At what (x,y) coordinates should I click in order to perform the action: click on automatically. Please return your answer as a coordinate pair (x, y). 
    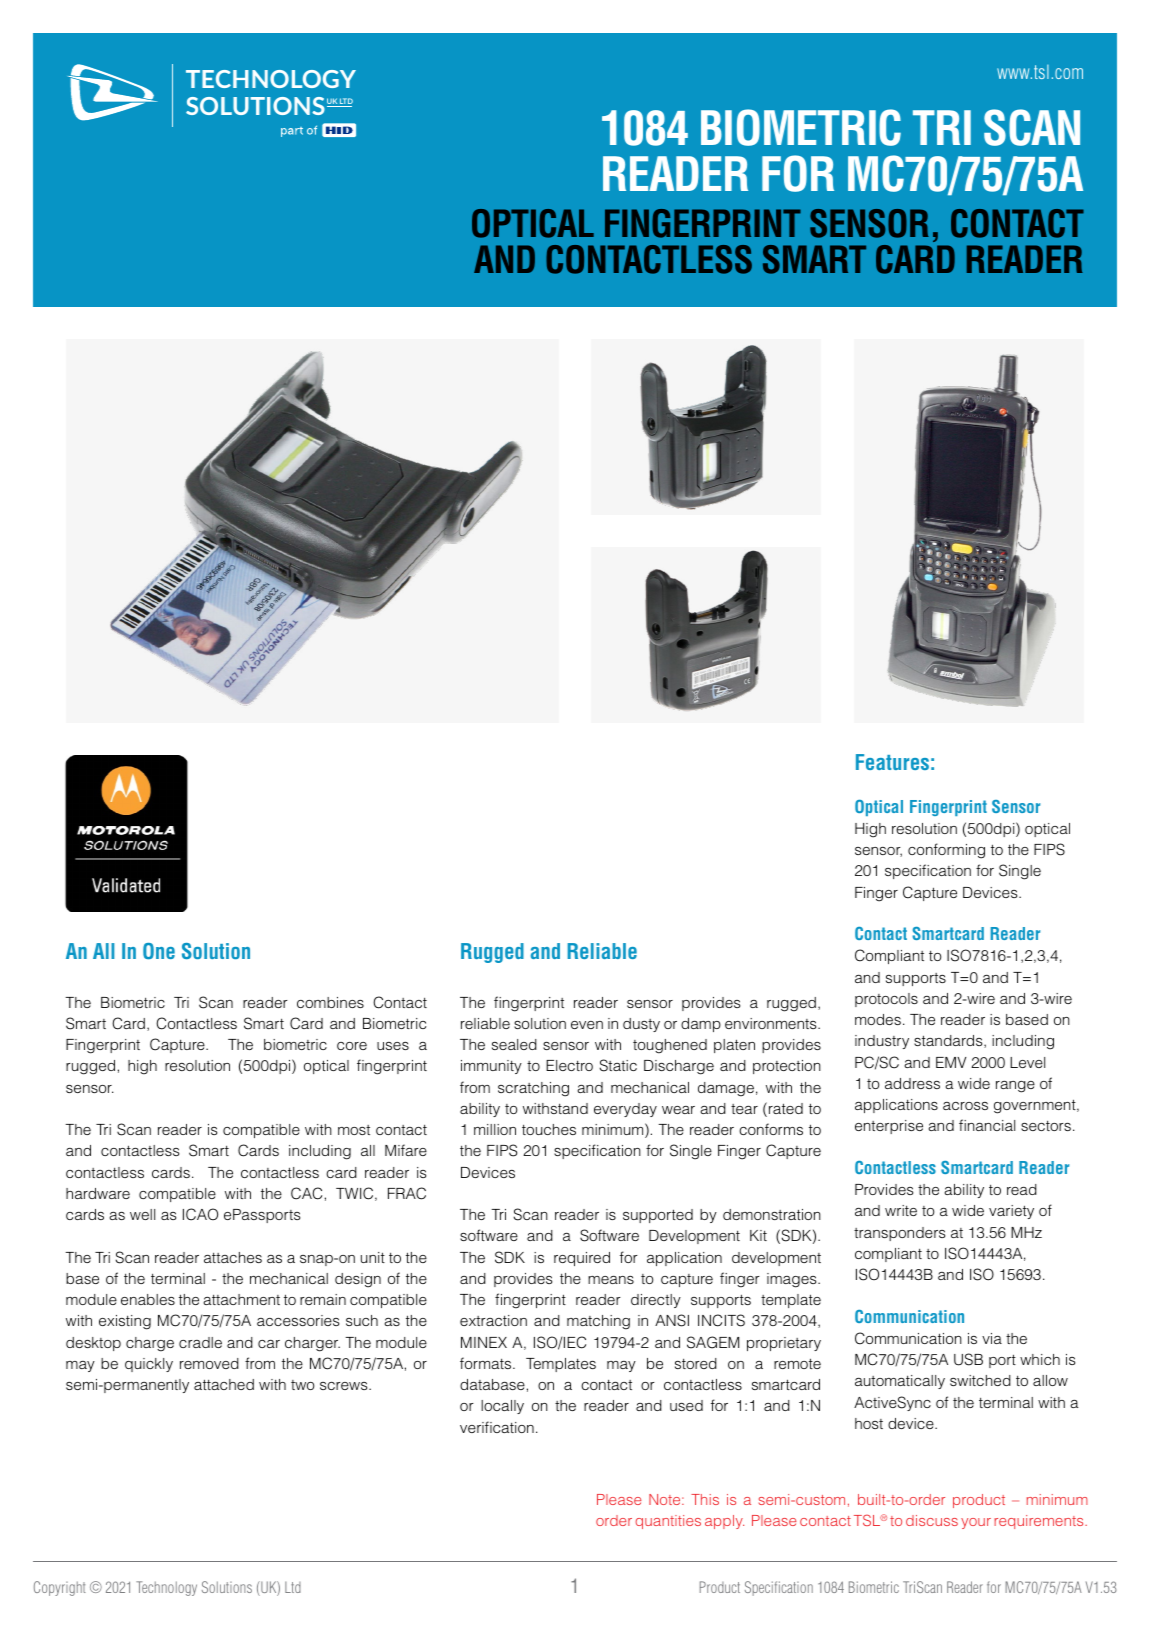
    Looking at the image, I should click on (900, 1382).
